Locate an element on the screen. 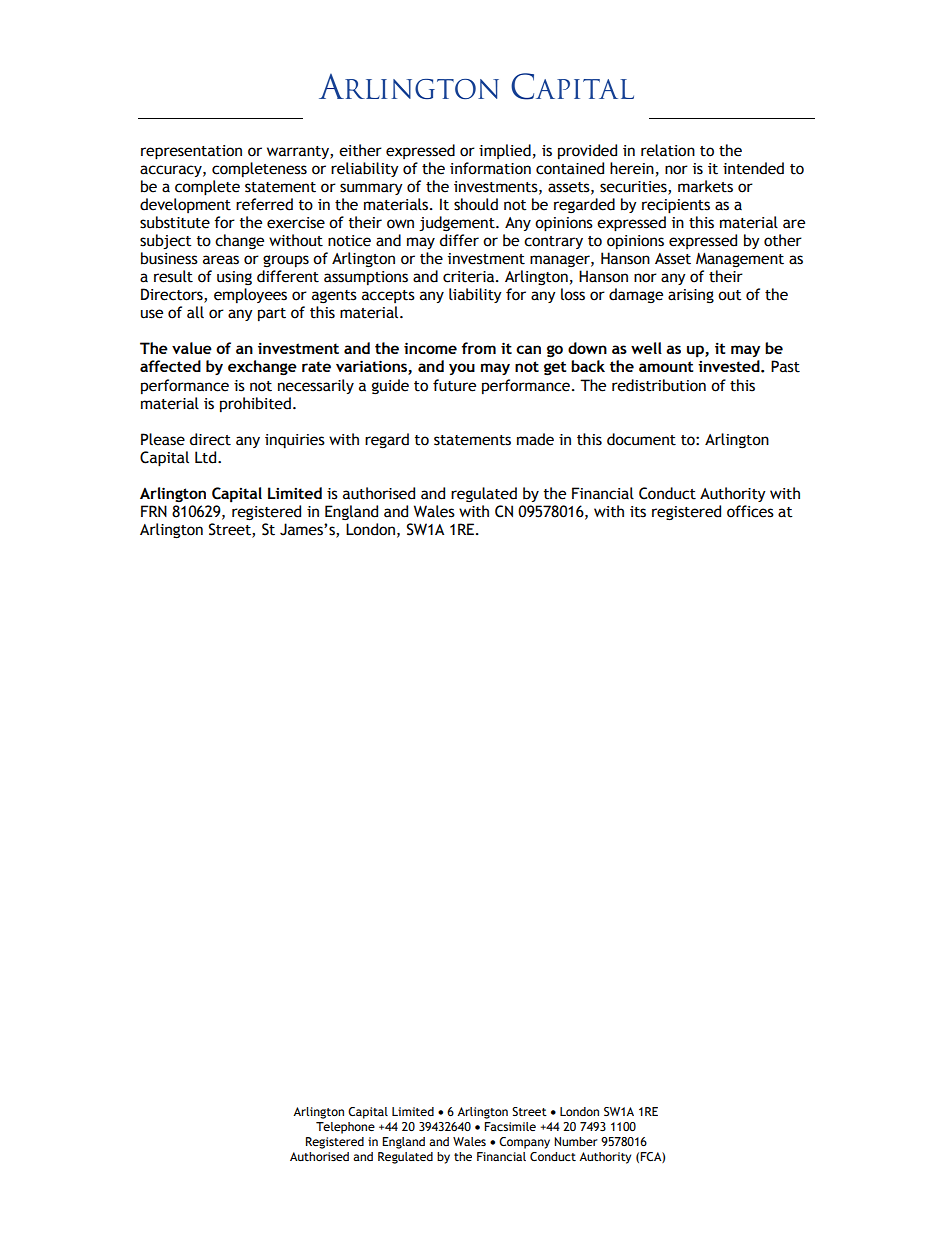  Telephone is located at coordinates (345, 1128).
